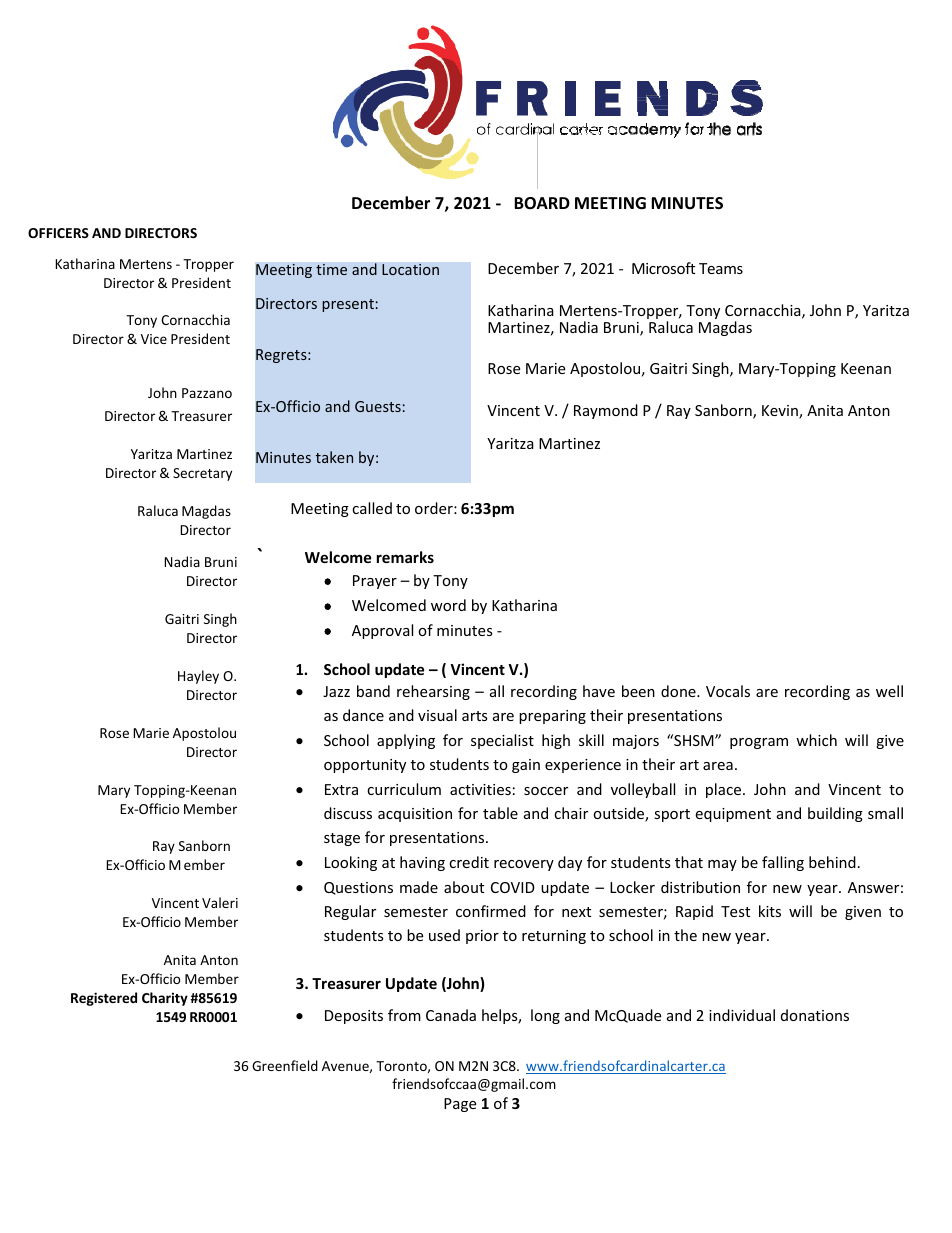 This image has width=952, height=1233. I want to click on Secretary, so click(202, 474).
